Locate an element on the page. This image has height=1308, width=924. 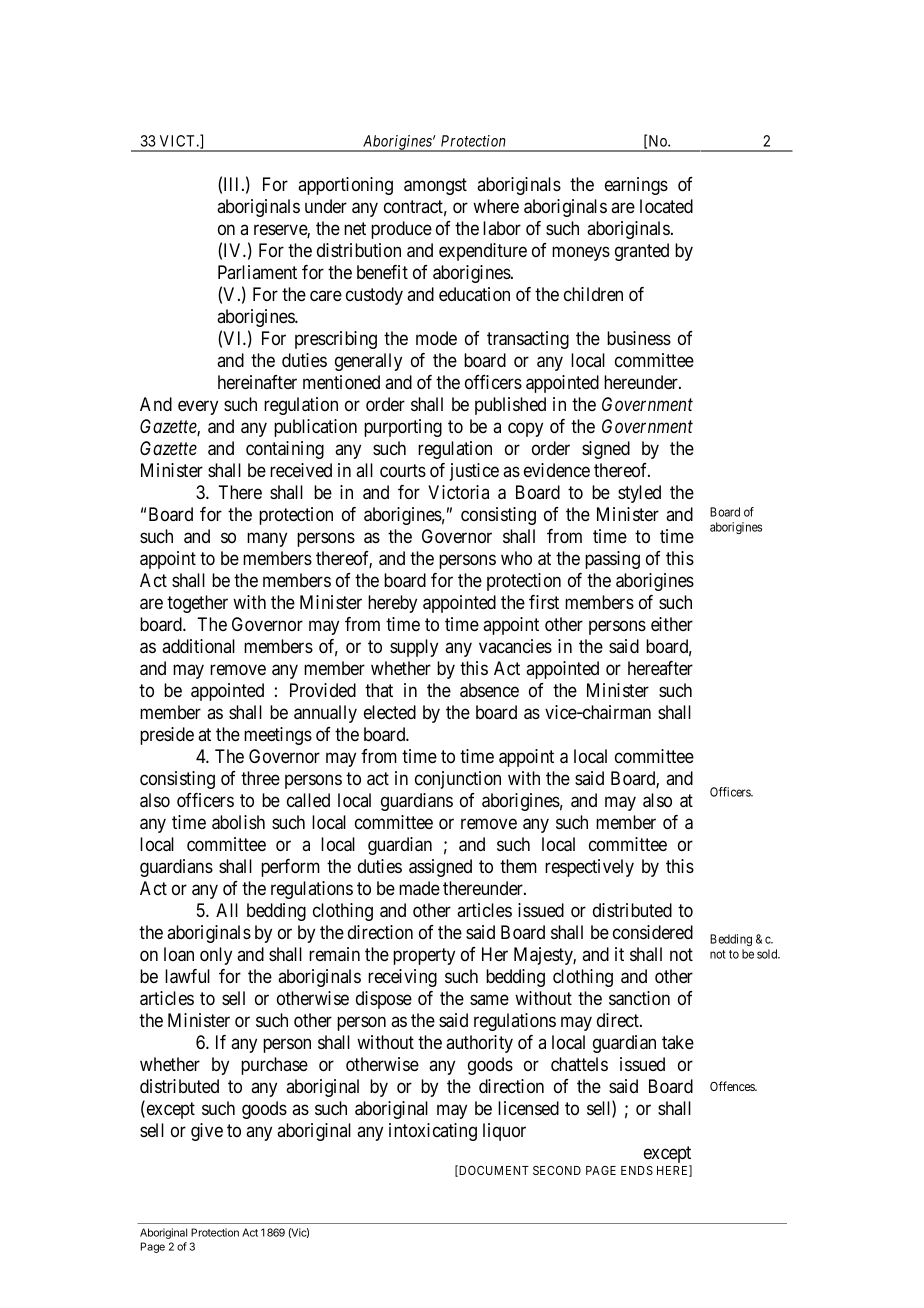
amongst is located at coordinates (435, 186).
